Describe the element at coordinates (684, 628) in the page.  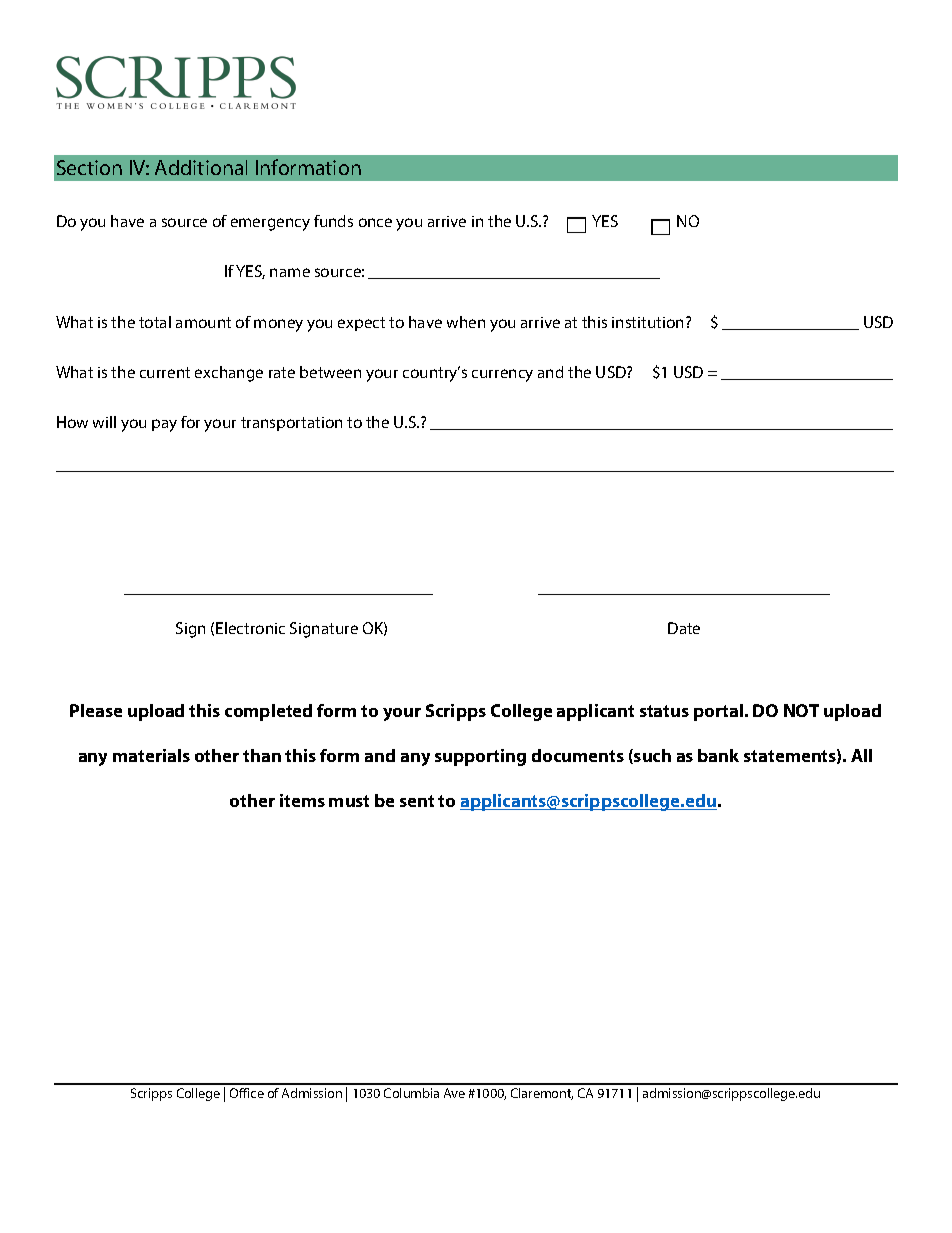
I see `Date` at that location.
